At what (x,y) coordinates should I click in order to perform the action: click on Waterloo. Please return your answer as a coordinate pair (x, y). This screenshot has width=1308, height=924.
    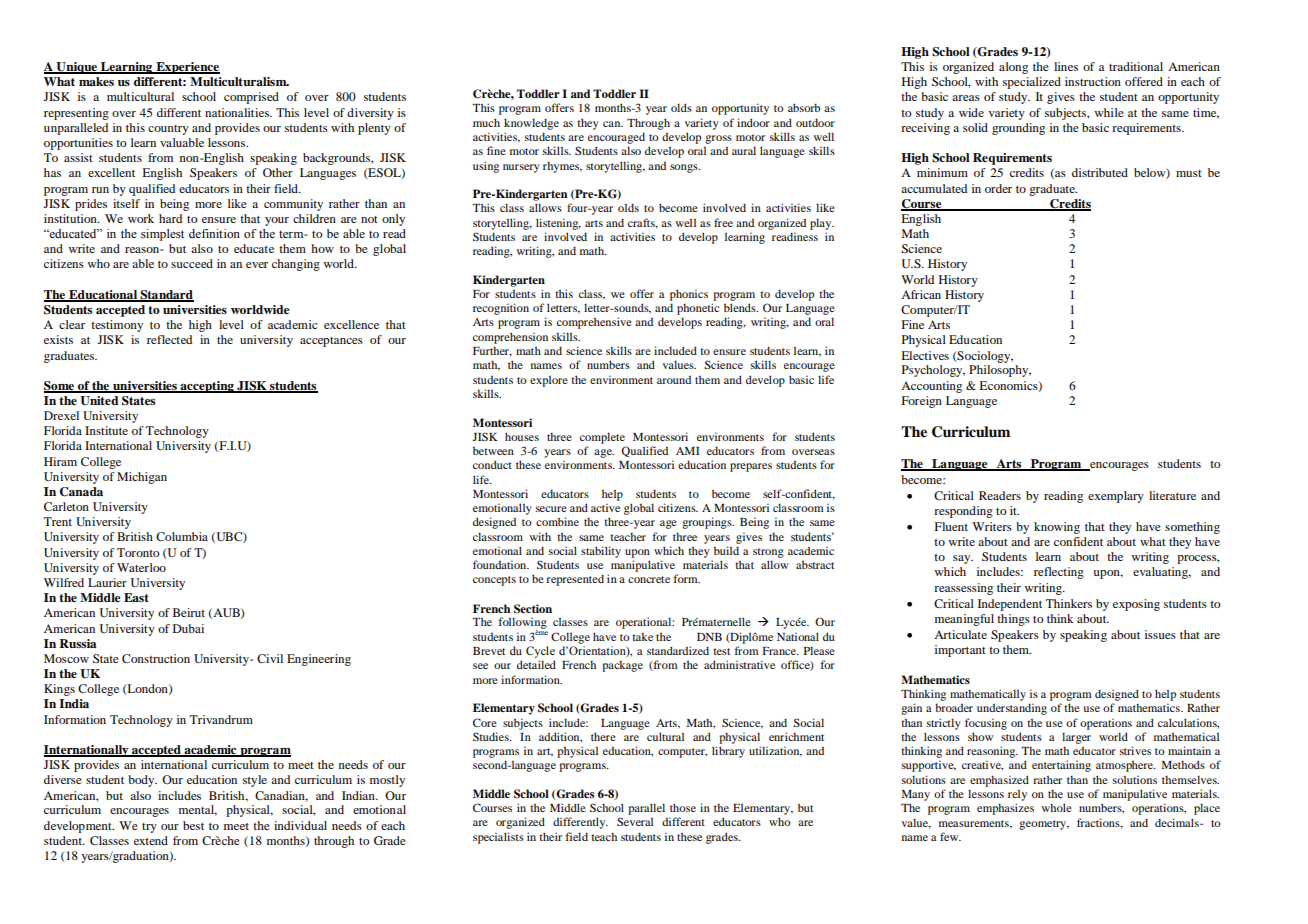
    Looking at the image, I should click on (141, 567).
